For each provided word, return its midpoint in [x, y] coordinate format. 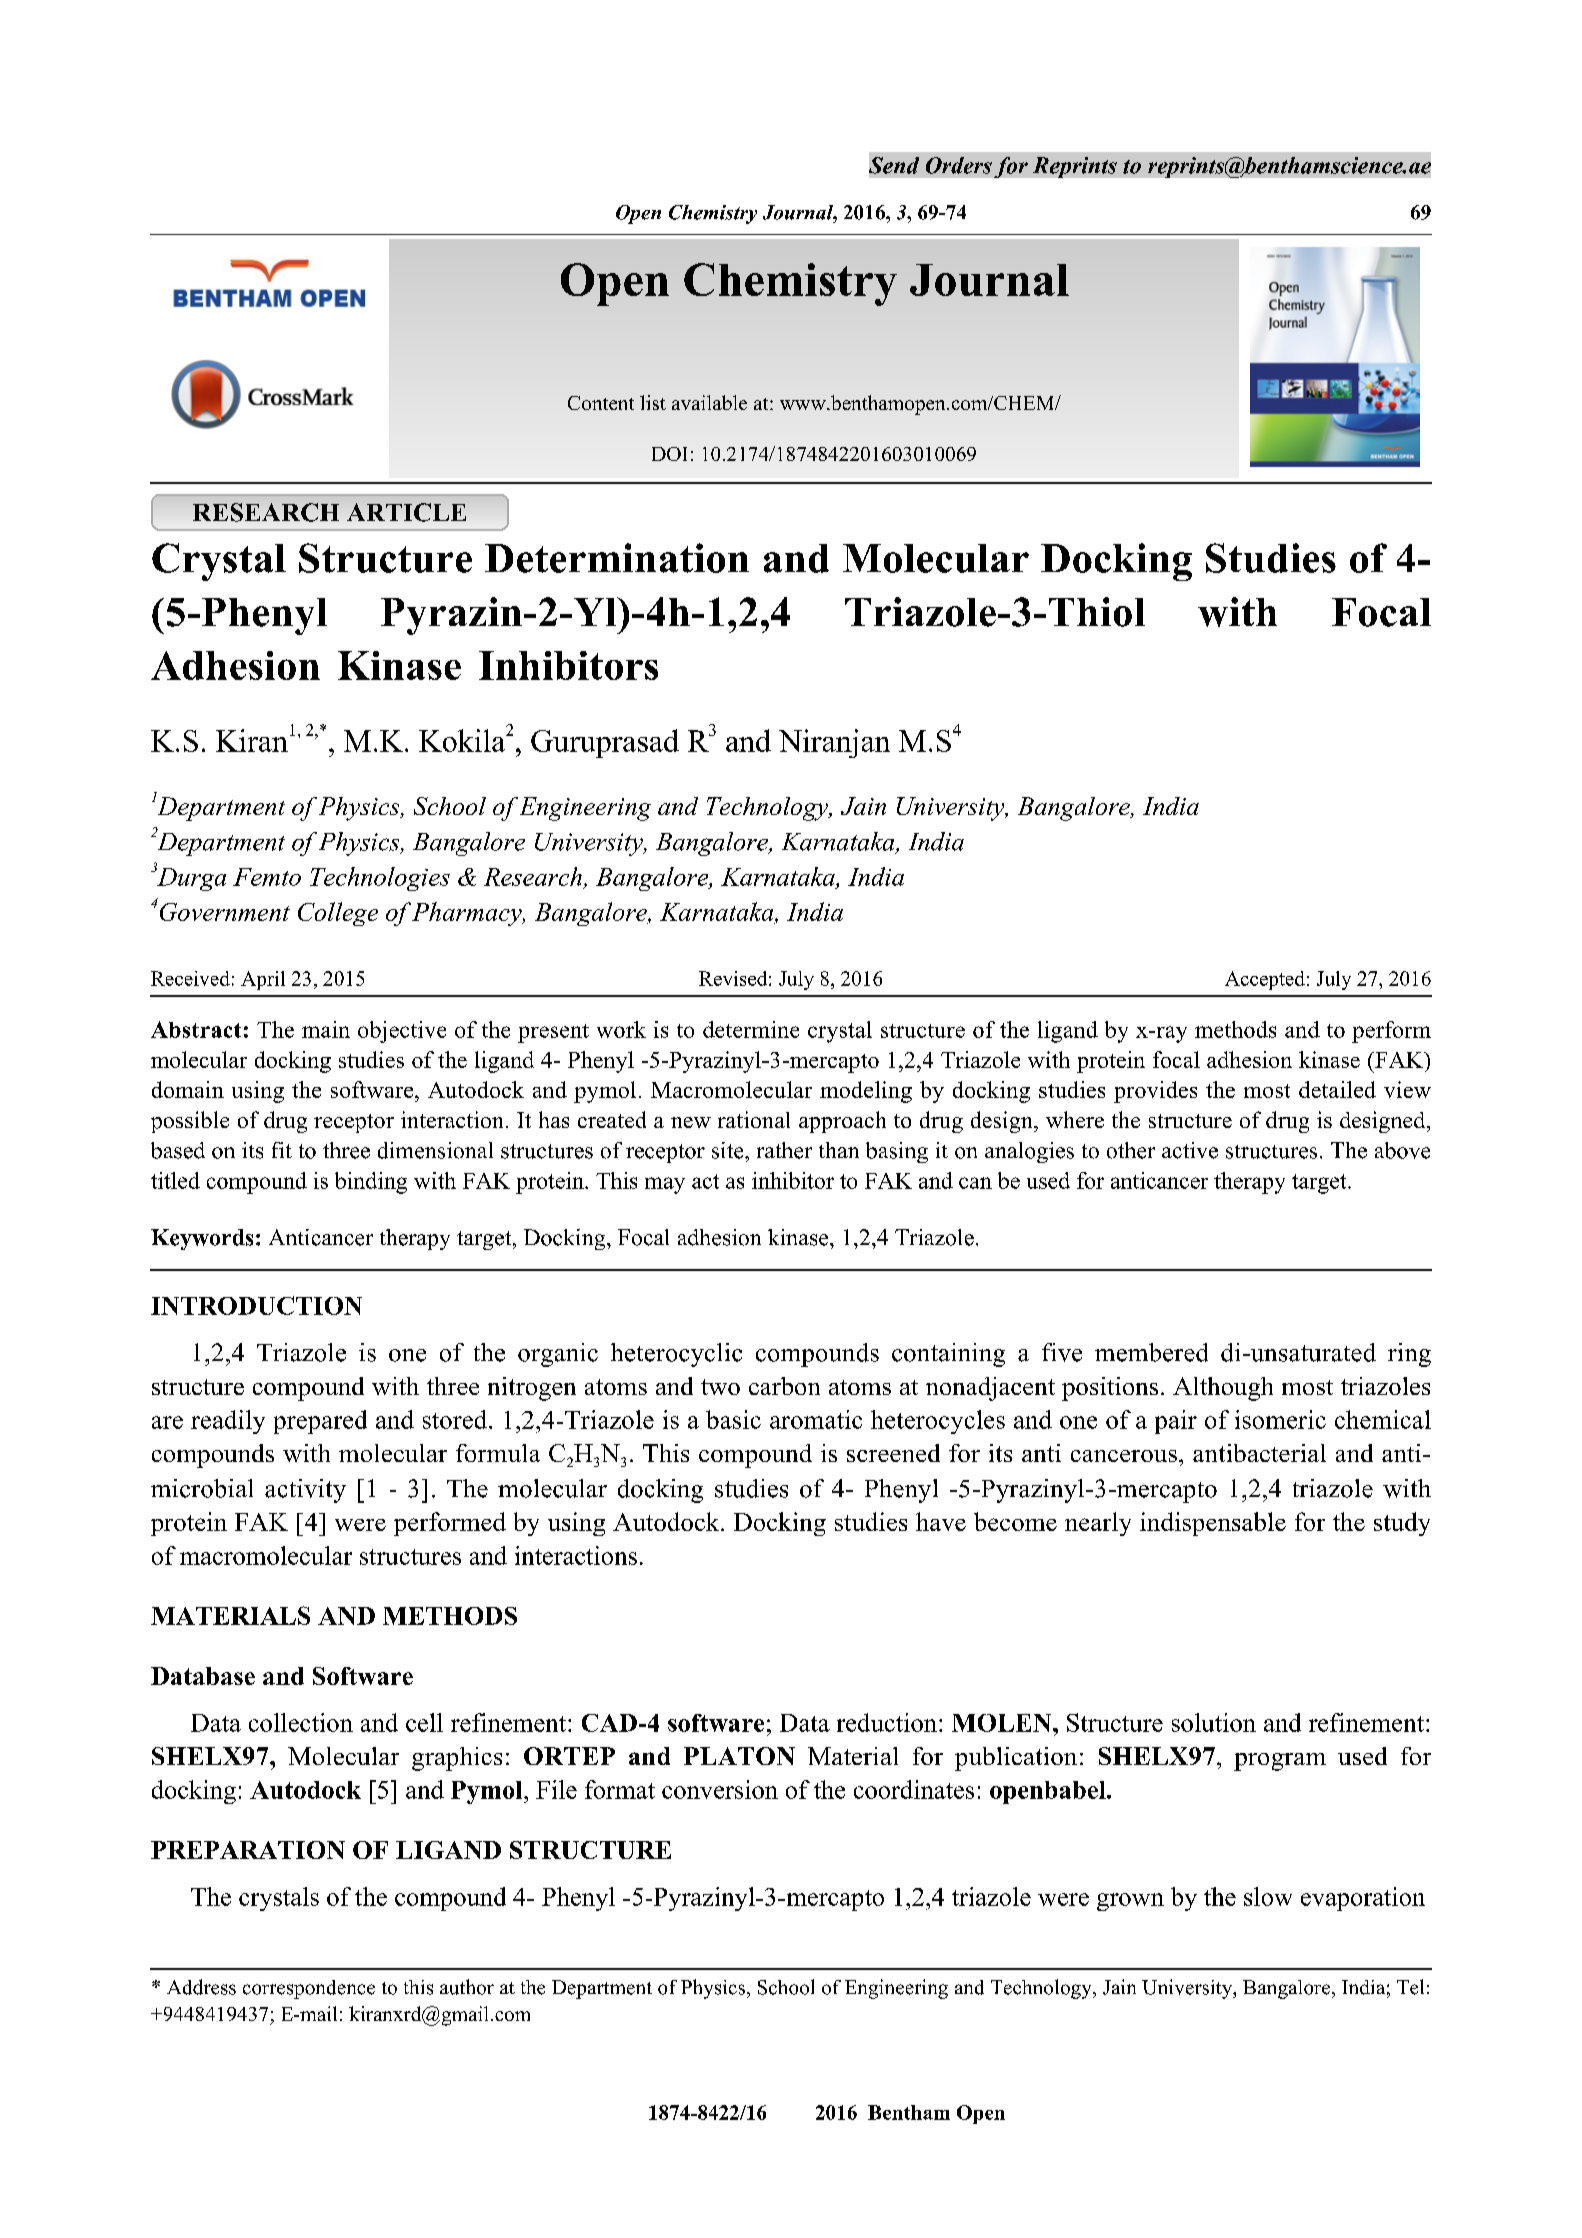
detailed [1337, 1089]
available [709, 402]
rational [754, 1119]
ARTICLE [406, 512]
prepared [320, 1422]
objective [402, 1032]
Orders [959, 165]
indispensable [1213, 1524]
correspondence [309, 1989]
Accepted [1265, 980]
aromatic [816, 1419]
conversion [720, 1789]
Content [601, 403]
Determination [617, 558]
